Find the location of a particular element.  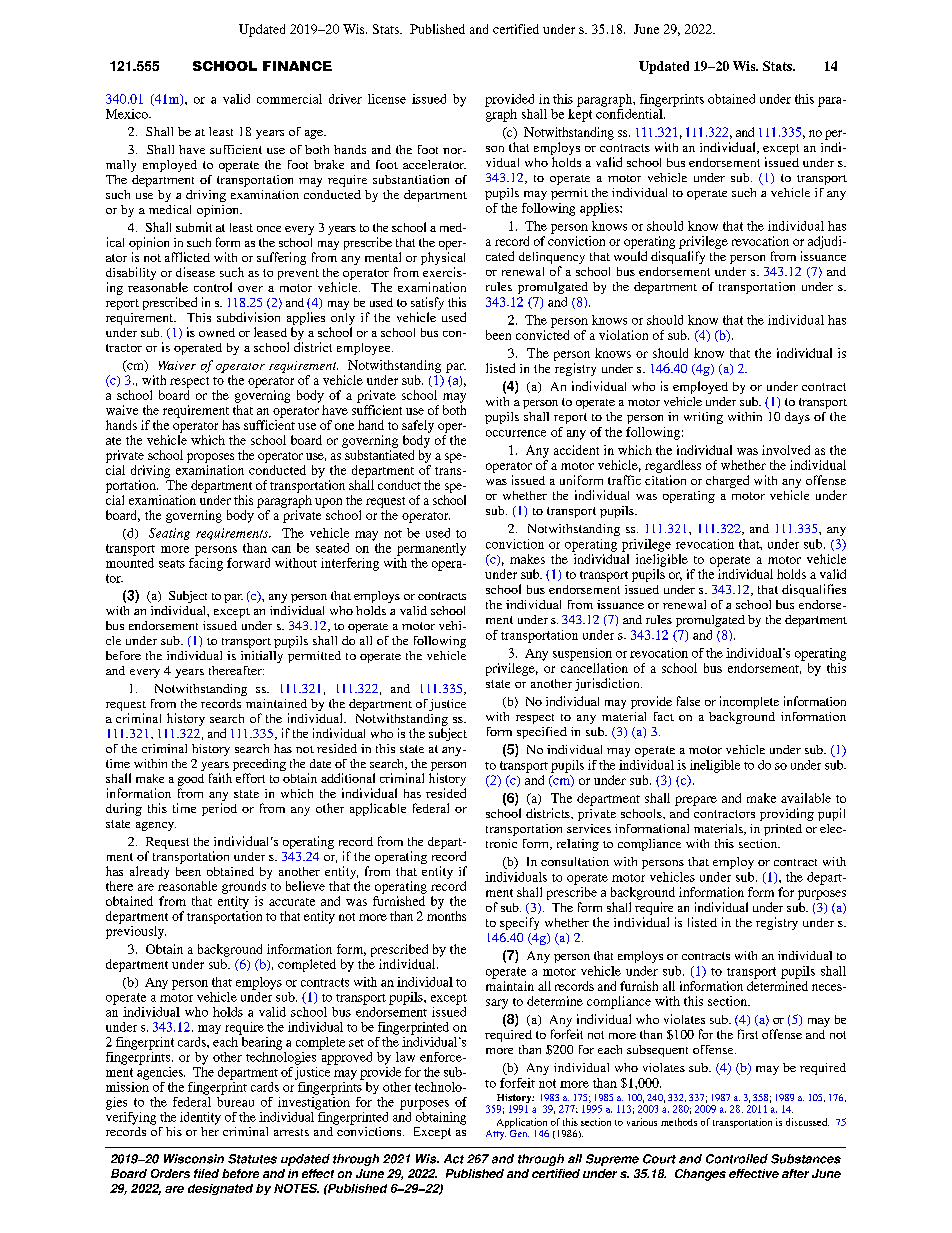

confidential is located at coordinates (630, 114).
